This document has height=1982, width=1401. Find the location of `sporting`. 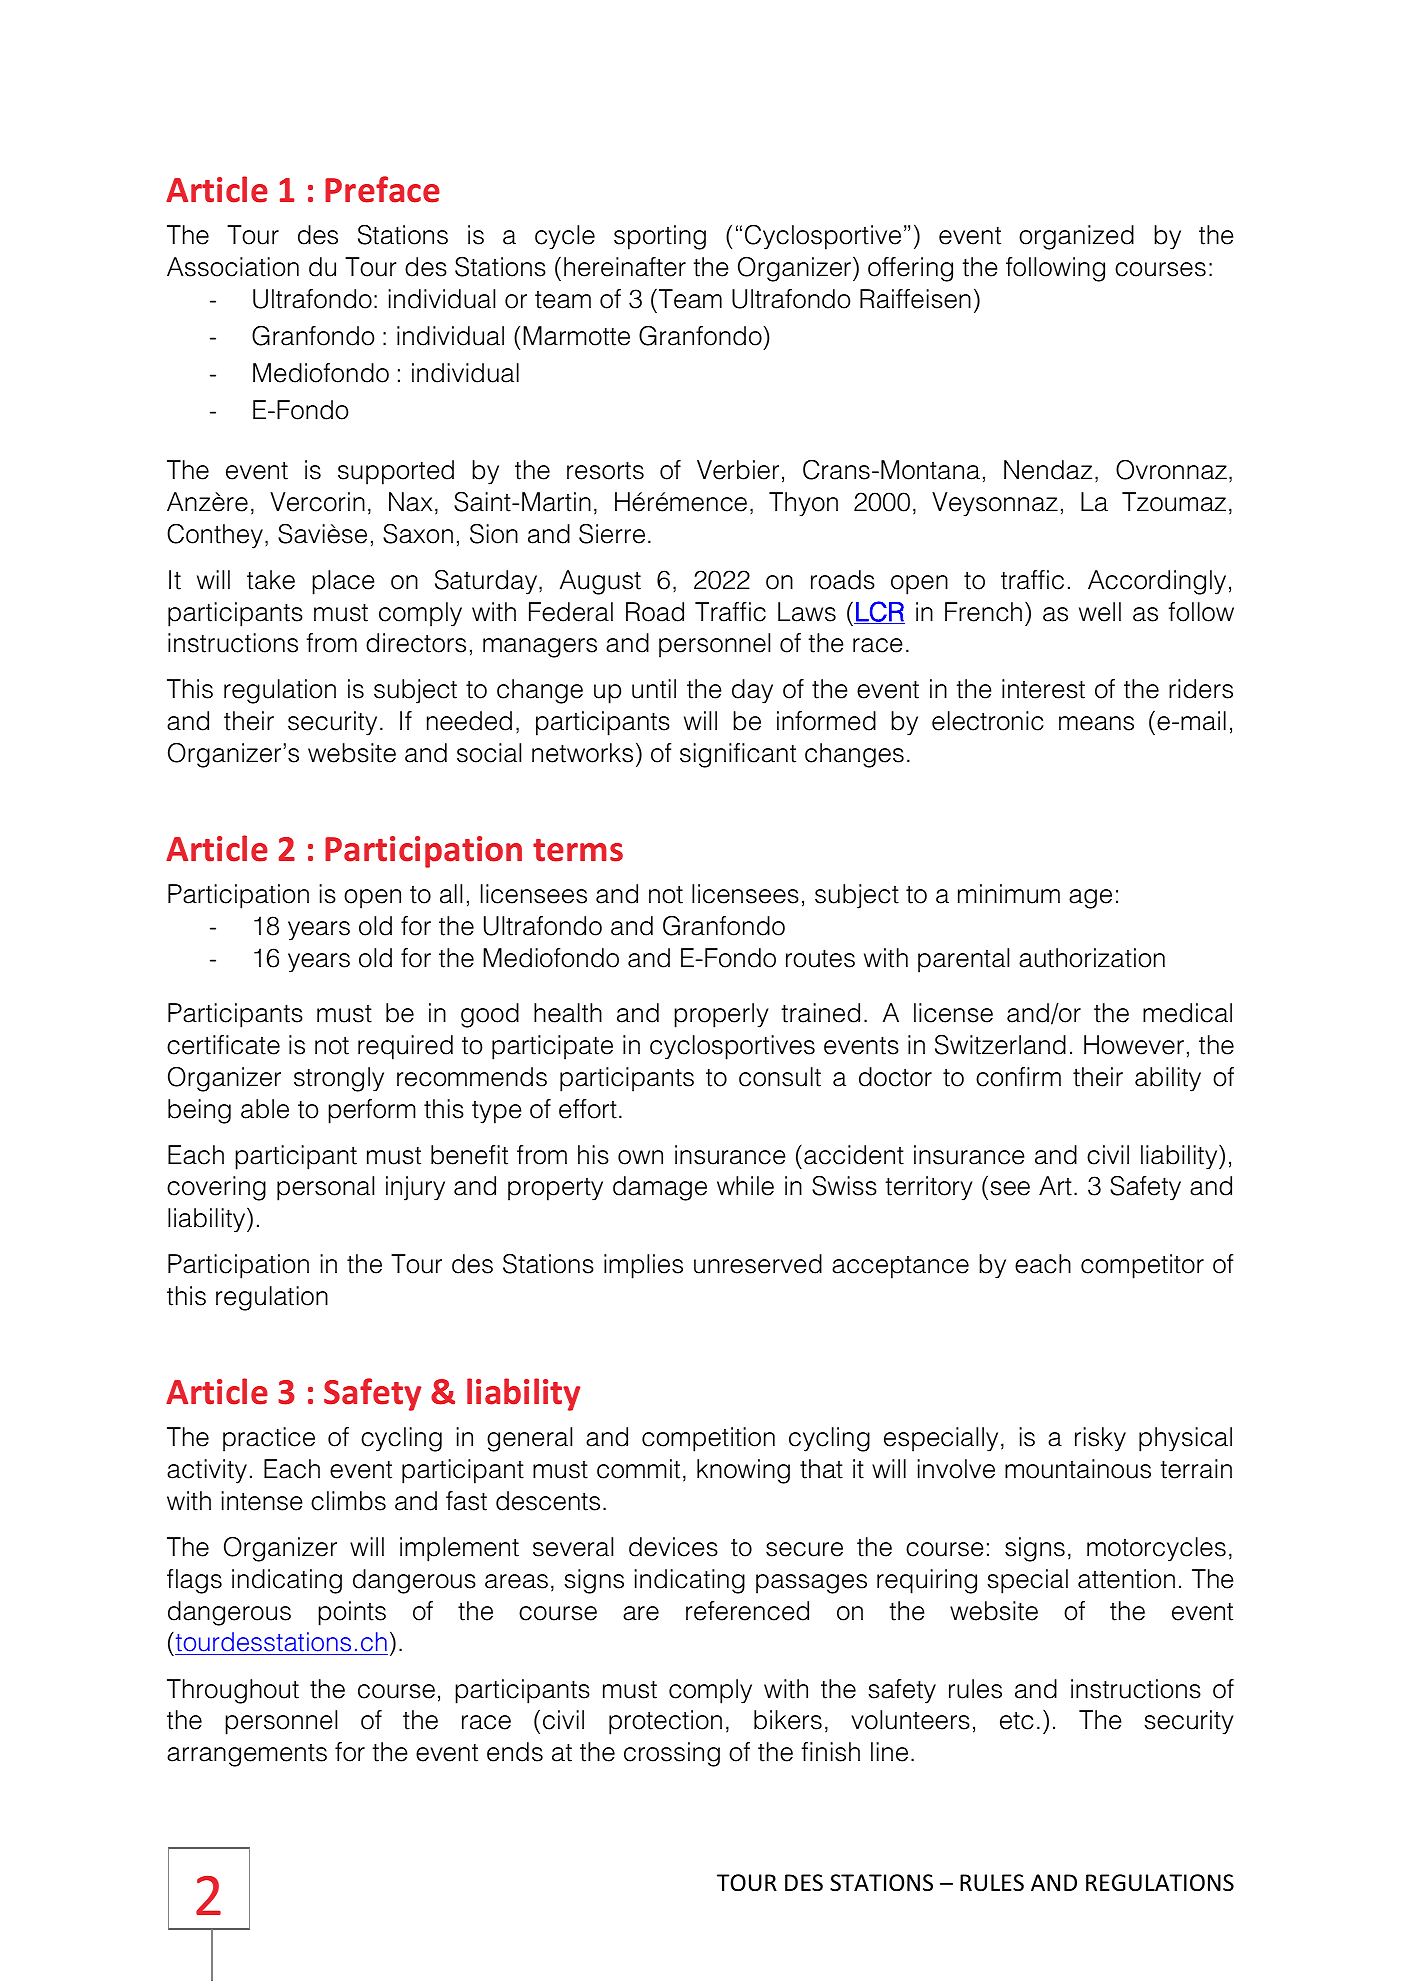

sporting is located at coordinates (660, 237).
